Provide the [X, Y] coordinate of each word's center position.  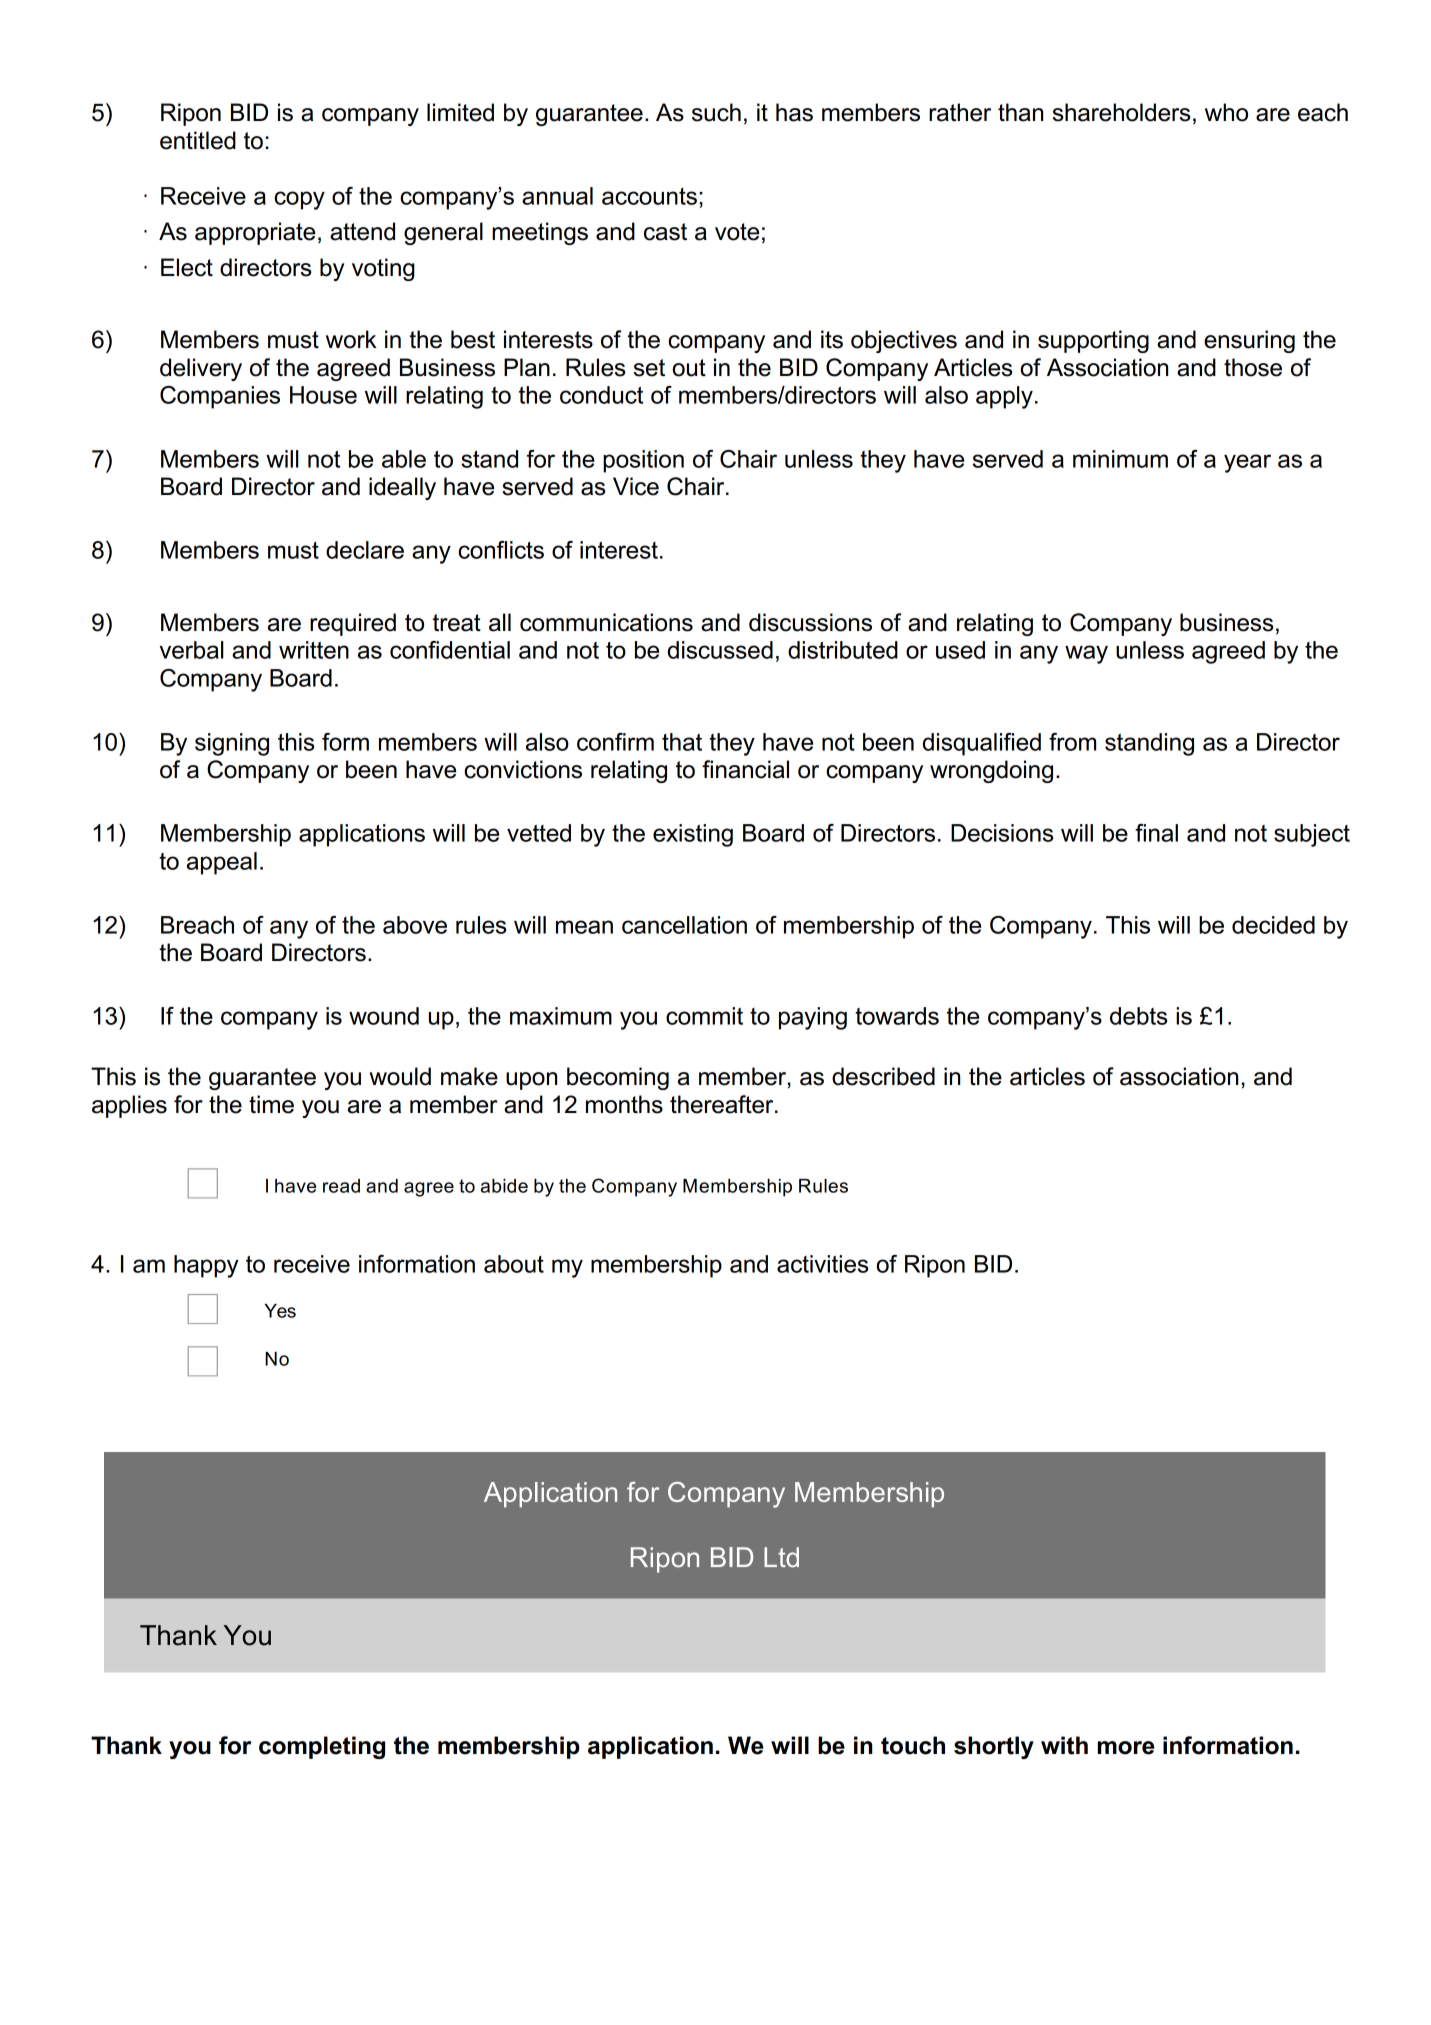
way [1086, 654]
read [341, 1186]
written [314, 650]
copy [299, 200]
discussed [720, 650]
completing [322, 1747]
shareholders [1121, 112]
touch [913, 1745]
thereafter [723, 1104]
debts [1138, 1016]
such [716, 112]
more [1126, 1748]
